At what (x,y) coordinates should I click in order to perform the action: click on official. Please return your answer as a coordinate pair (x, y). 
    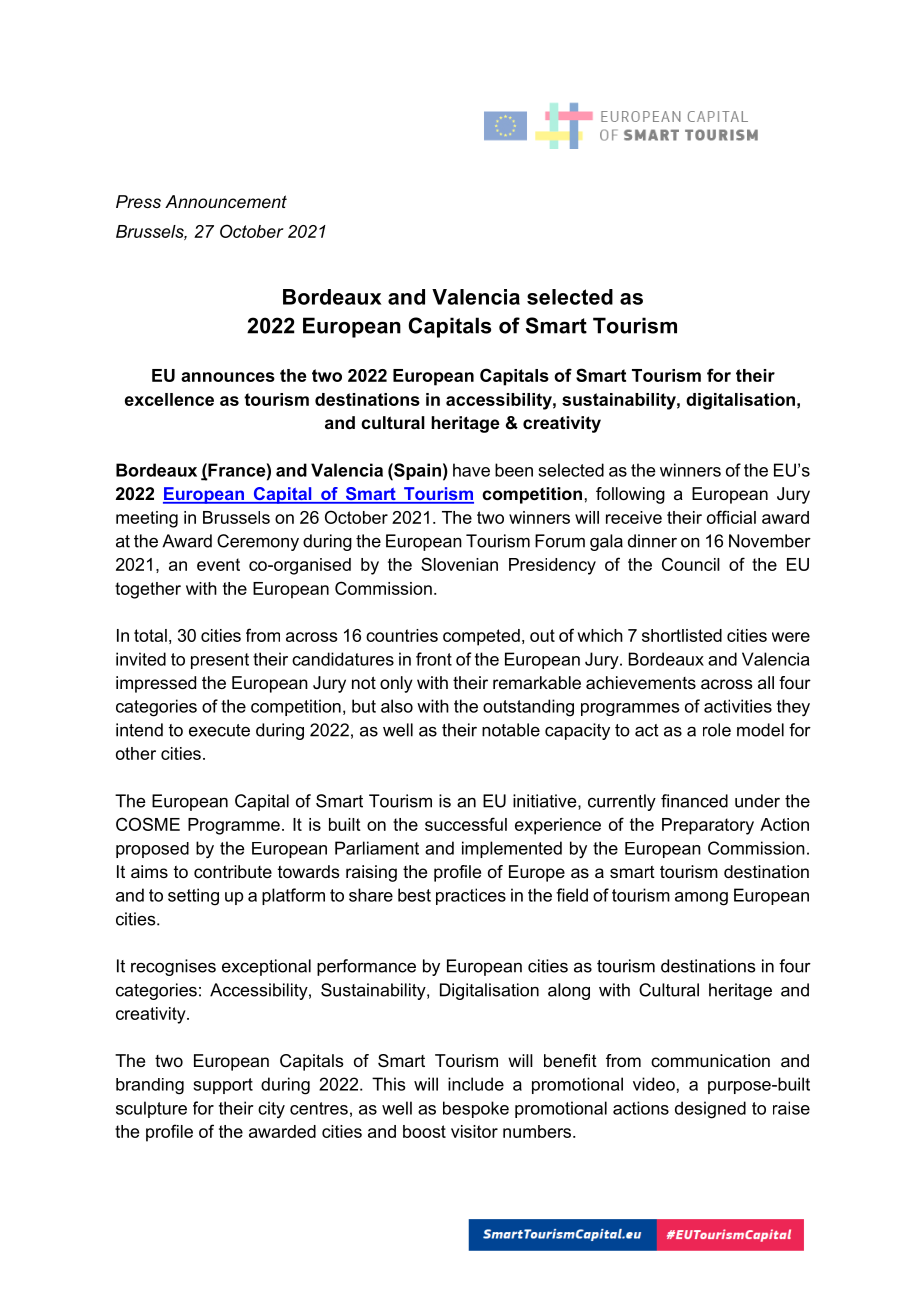
    Looking at the image, I should click on (731, 517).
